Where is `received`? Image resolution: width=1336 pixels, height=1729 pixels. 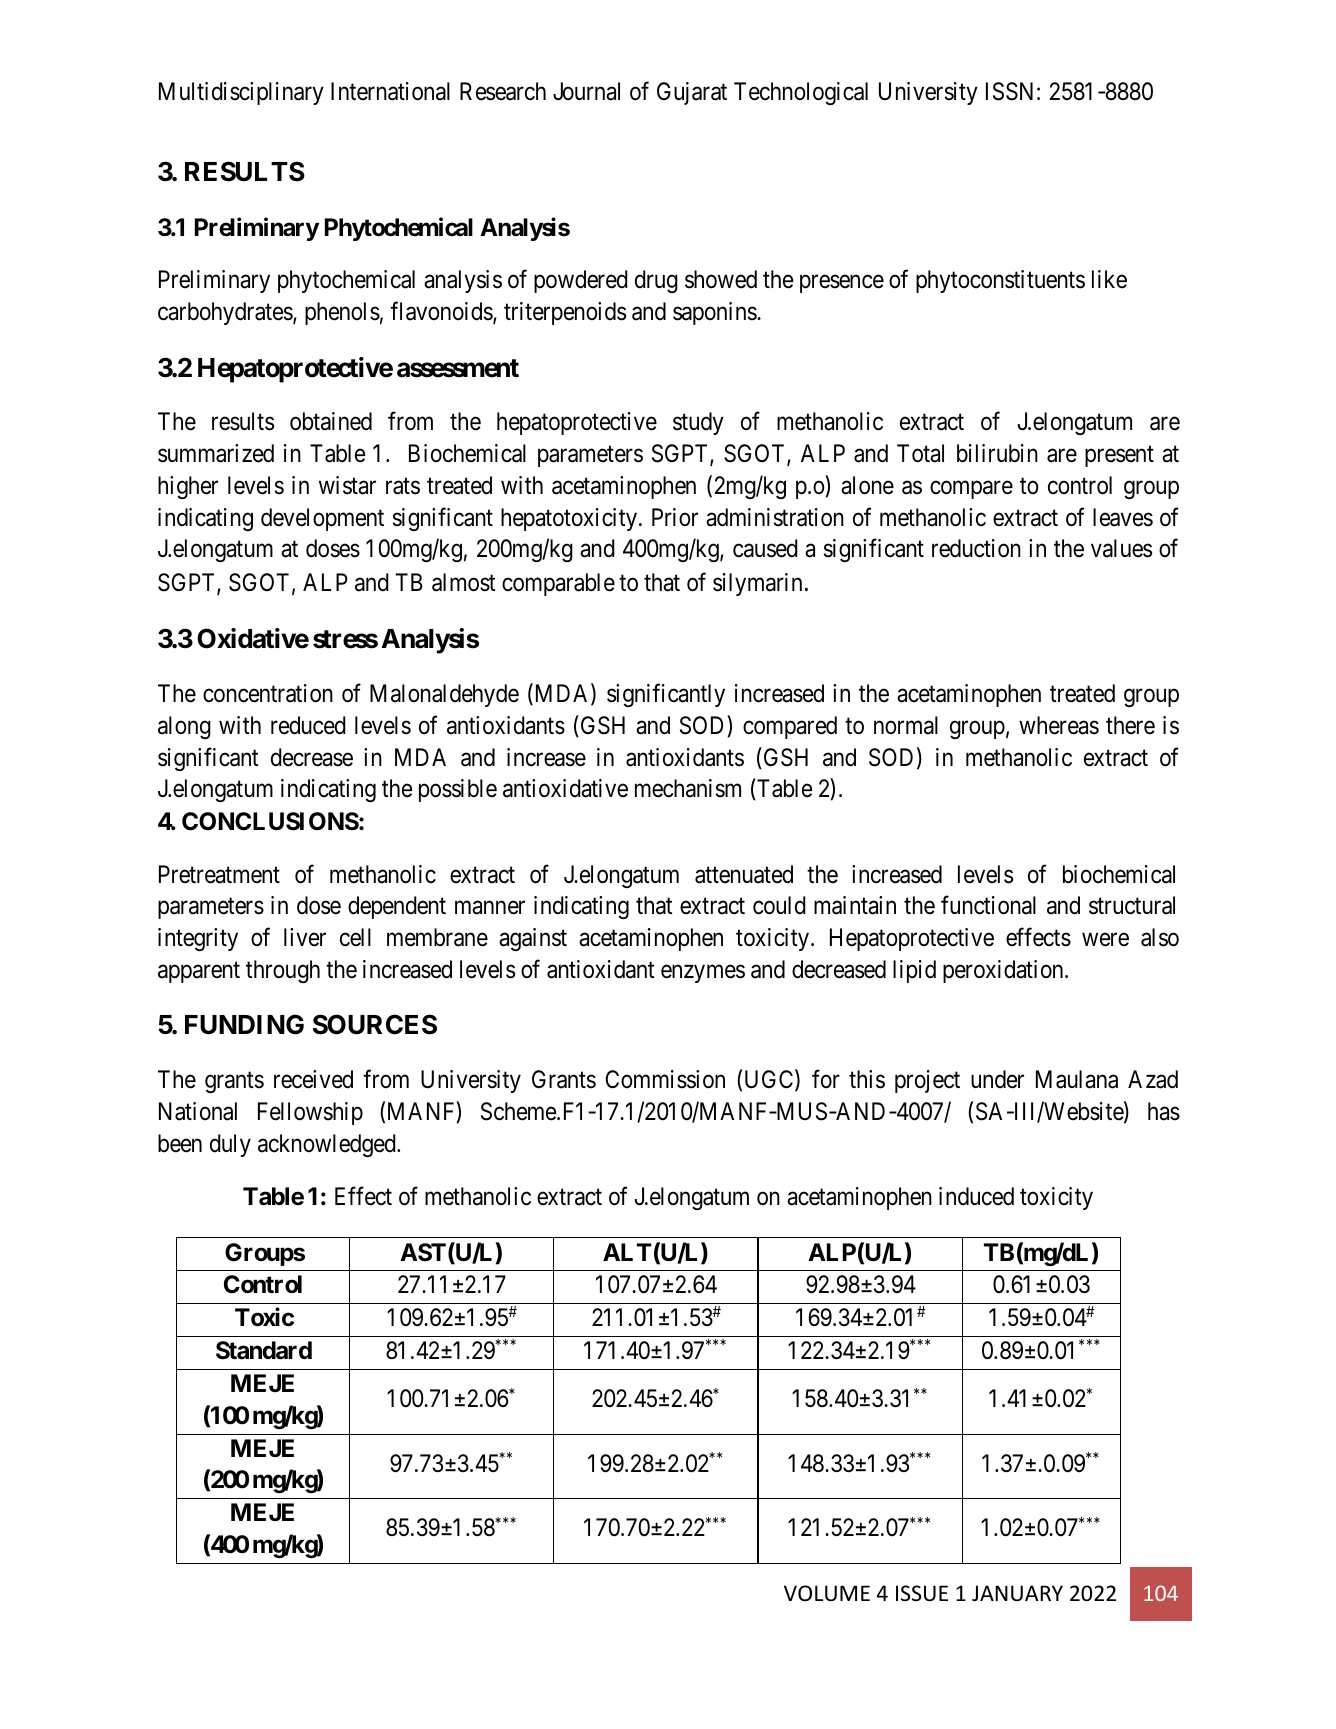 received is located at coordinates (313, 1079).
